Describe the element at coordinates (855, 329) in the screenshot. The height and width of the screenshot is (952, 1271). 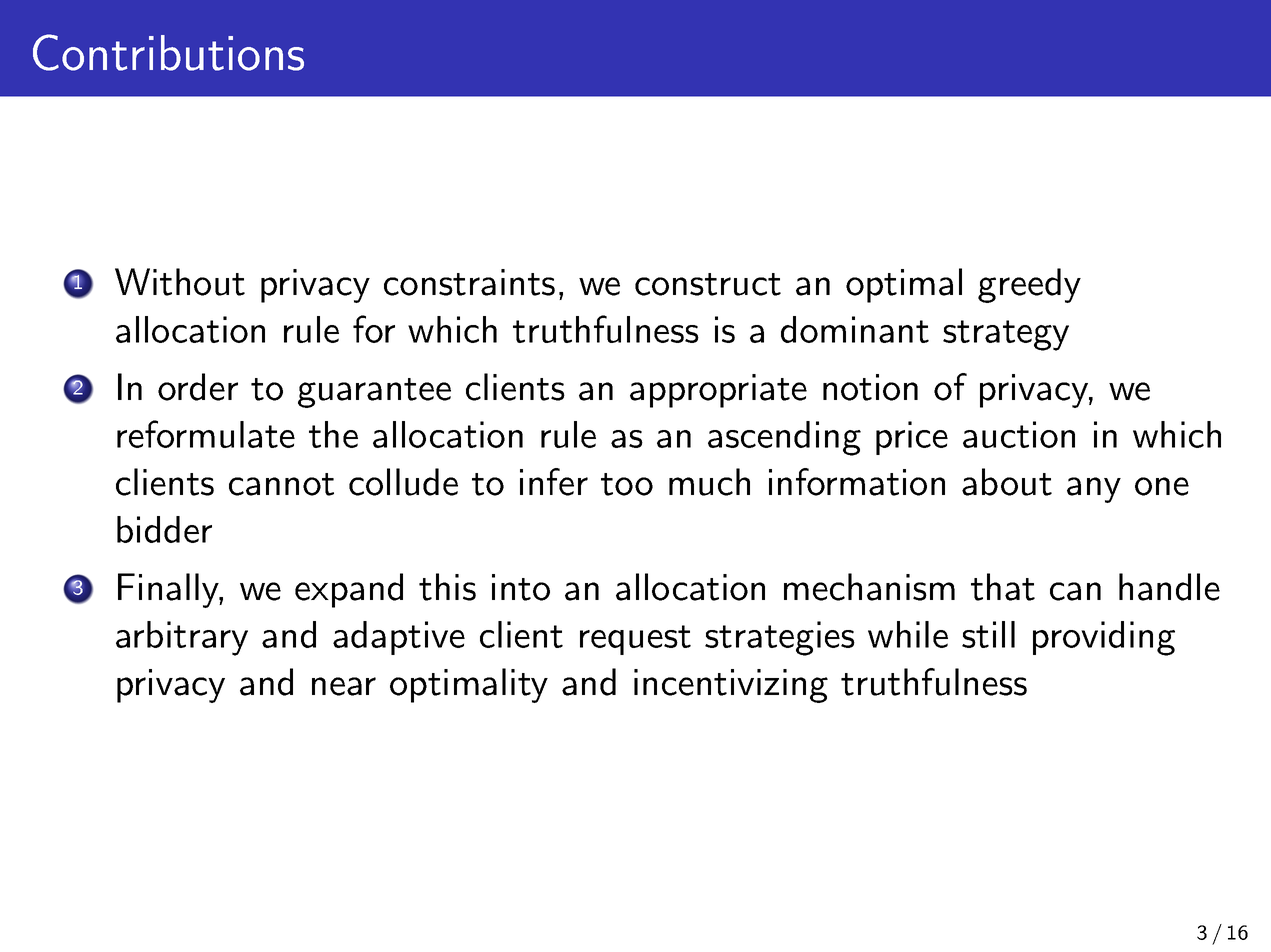
I see `dominant` at that location.
